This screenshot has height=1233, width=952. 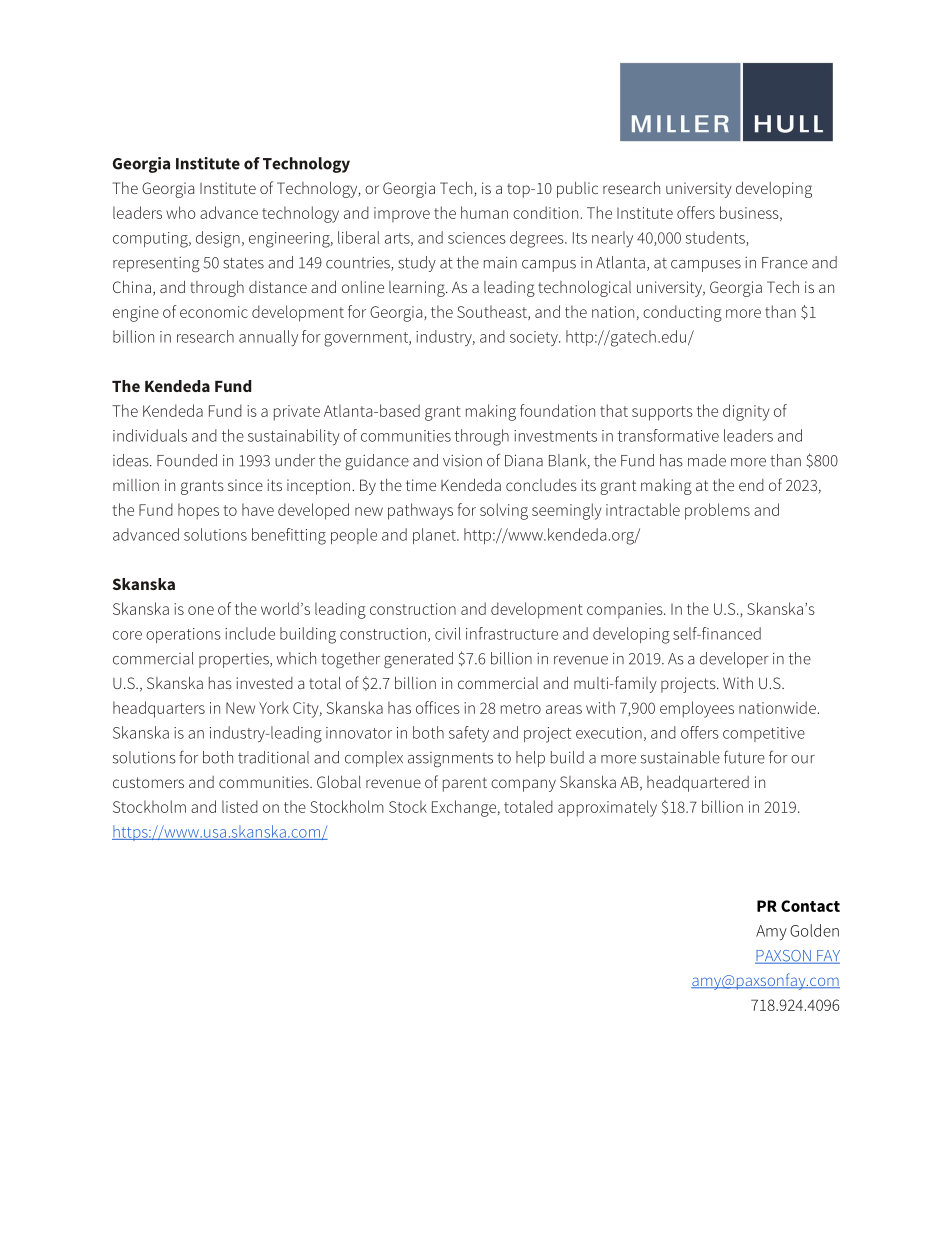 I want to click on listed, so click(x=240, y=806).
